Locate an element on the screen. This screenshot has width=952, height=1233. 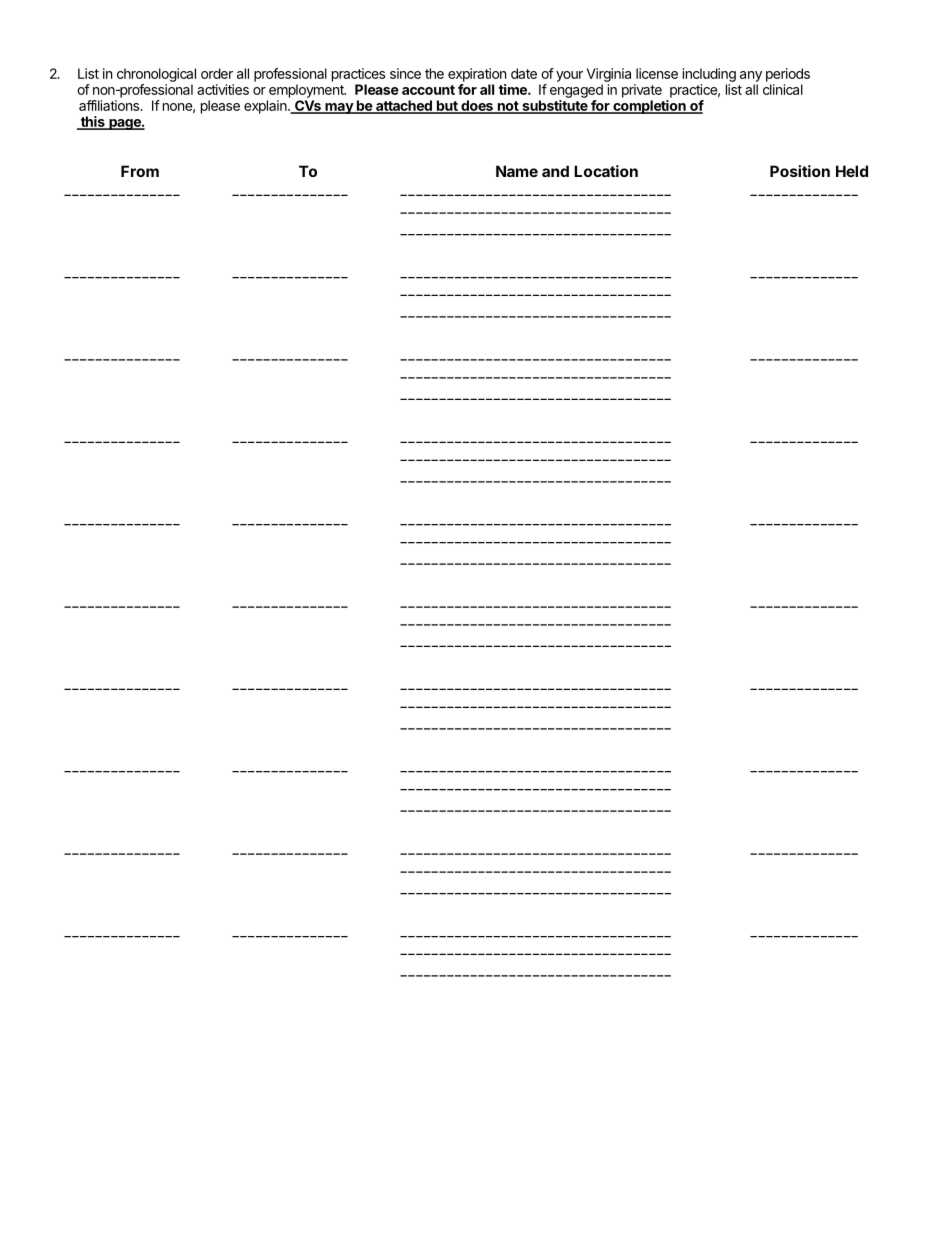
From is located at coordinates (140, 171).
